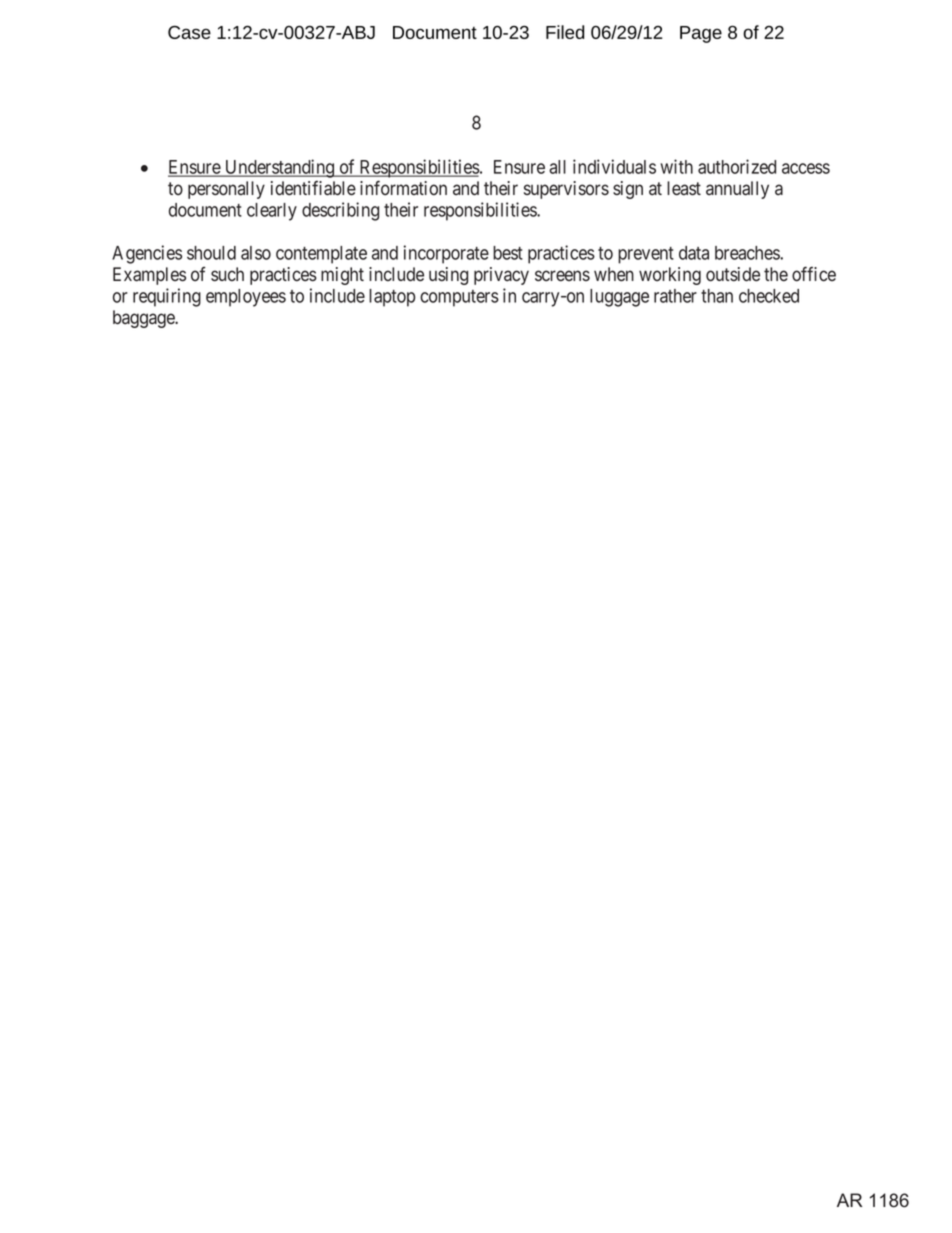 The image size is (952, 1233). Describe the element at coordinates (614, 166) in the screenshot. I see `individuals` at that location.
